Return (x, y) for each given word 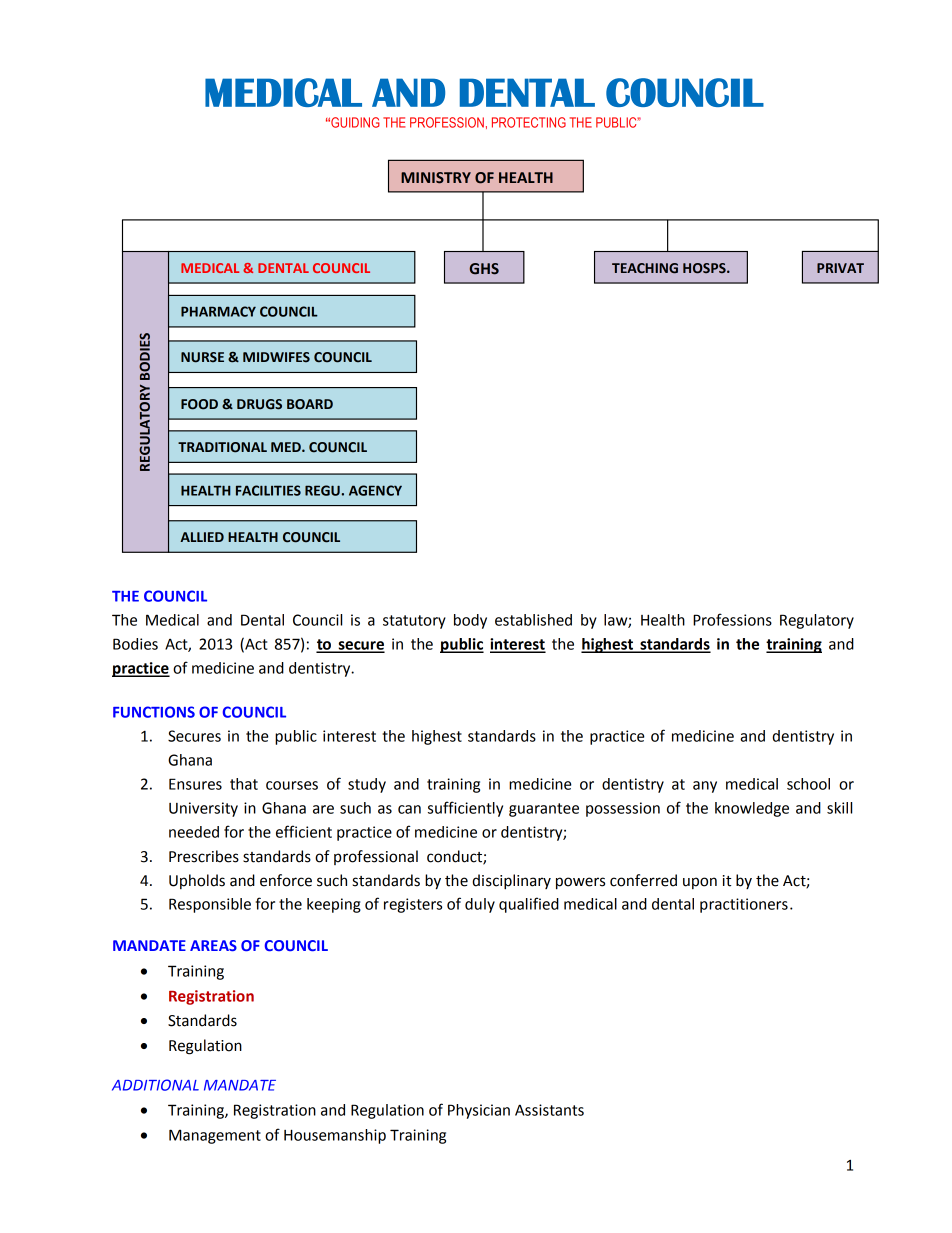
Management (215, 1136)
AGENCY (375, 490)
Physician (479, 1111)
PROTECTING (529, 122)
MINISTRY (436, 178)
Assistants (549, 1110)
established (533, 620)
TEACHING (645, 268)
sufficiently (465, 809)
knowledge (752, 809)
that (244, 784)
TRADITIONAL (222, 447)
